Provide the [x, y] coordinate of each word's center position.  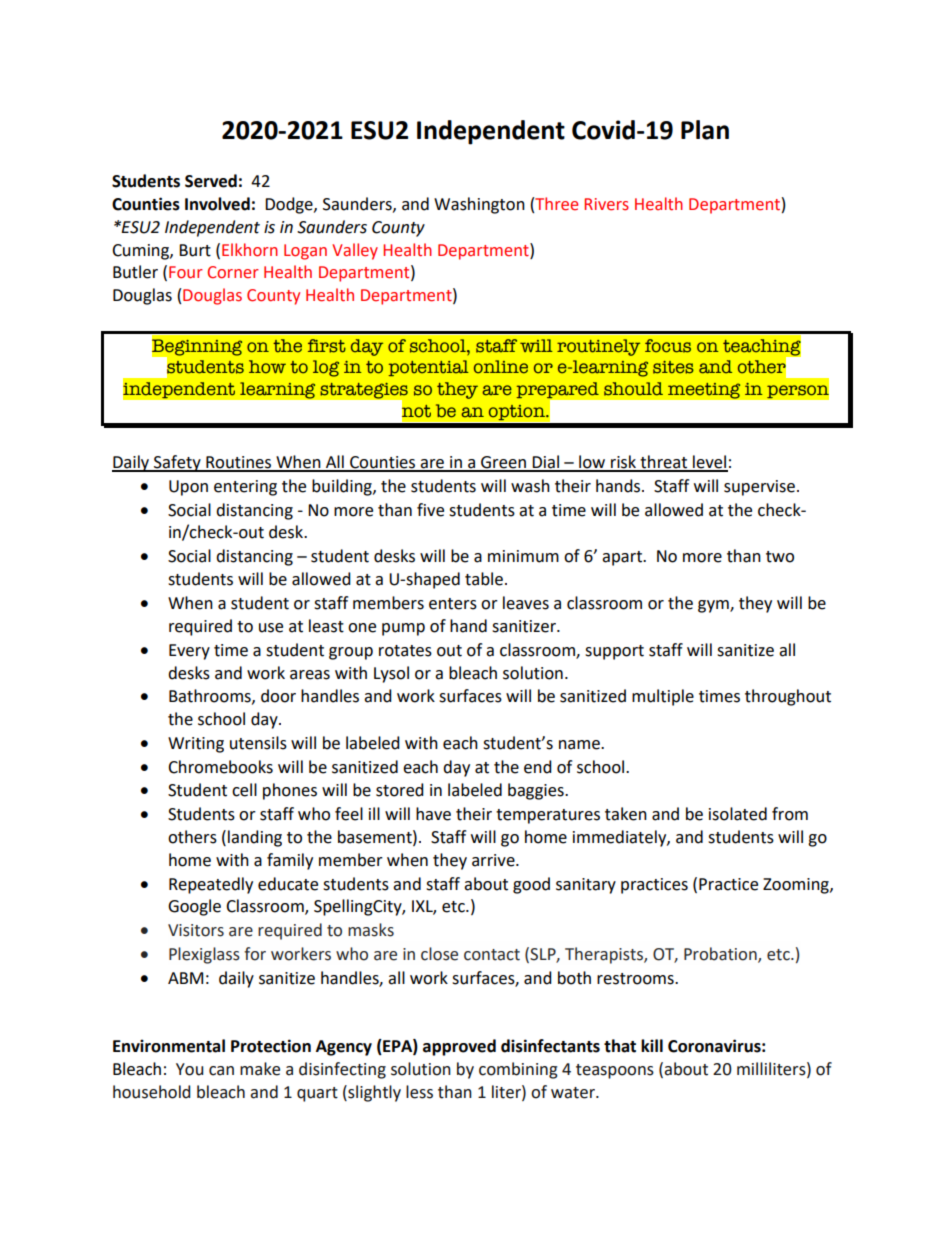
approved [459, 1047]
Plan [705, 130]
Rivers [606, 204]
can [221, 1071]
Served [211, 181]
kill [652, 1045]
